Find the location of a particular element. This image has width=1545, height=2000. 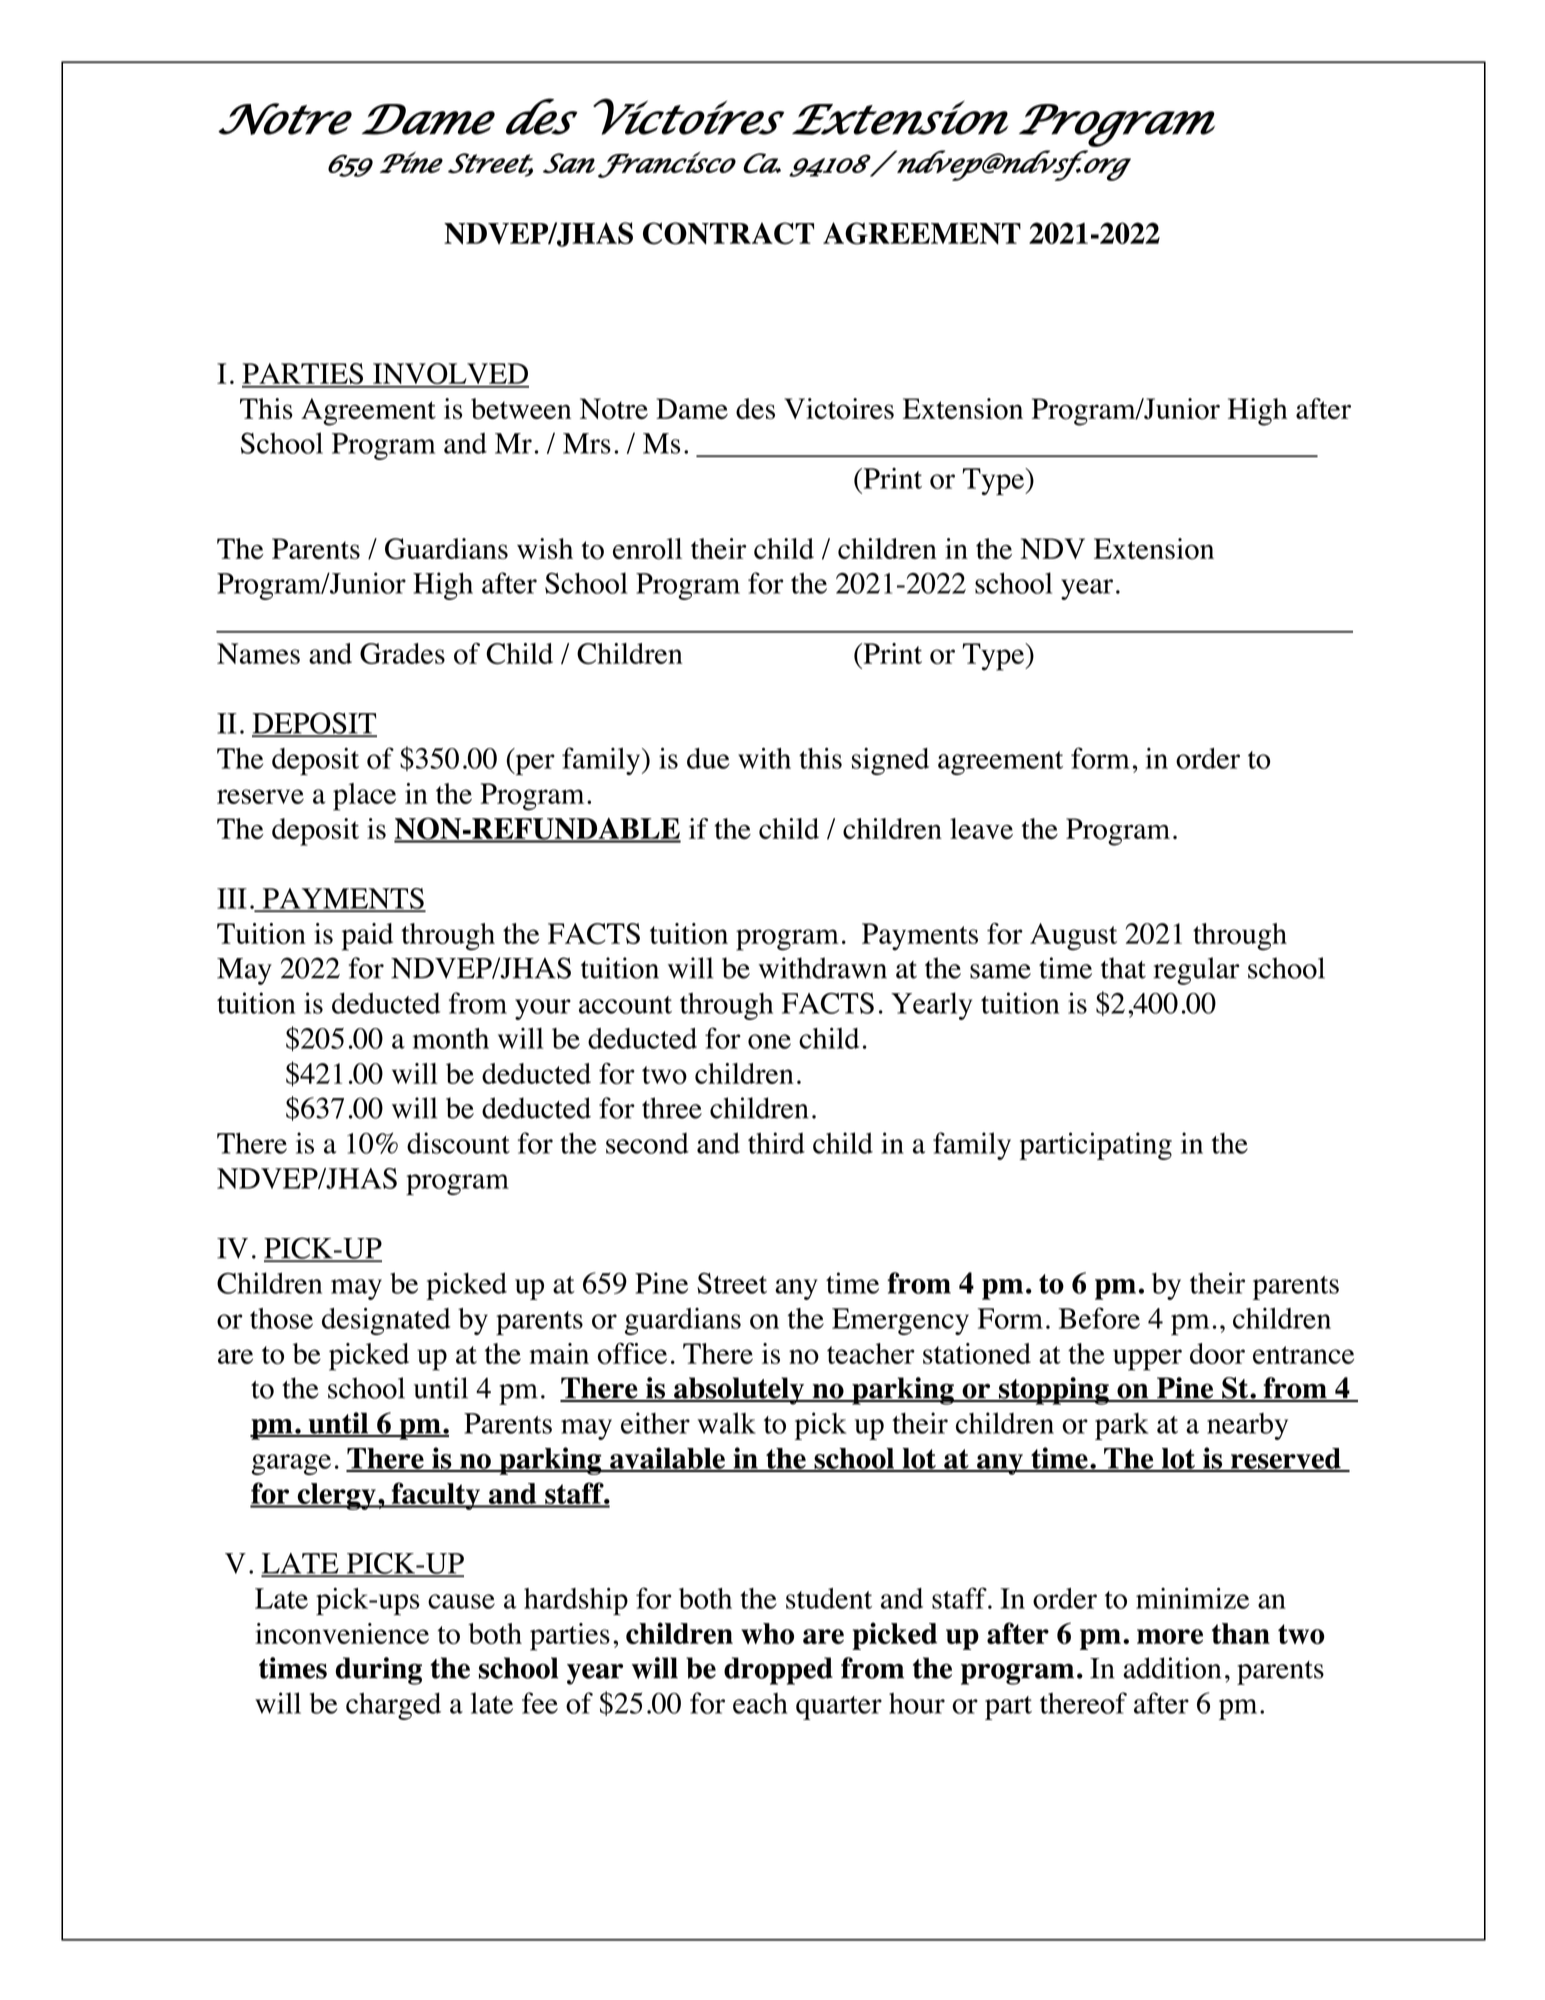

third is located at coordinates (776, 1143).
